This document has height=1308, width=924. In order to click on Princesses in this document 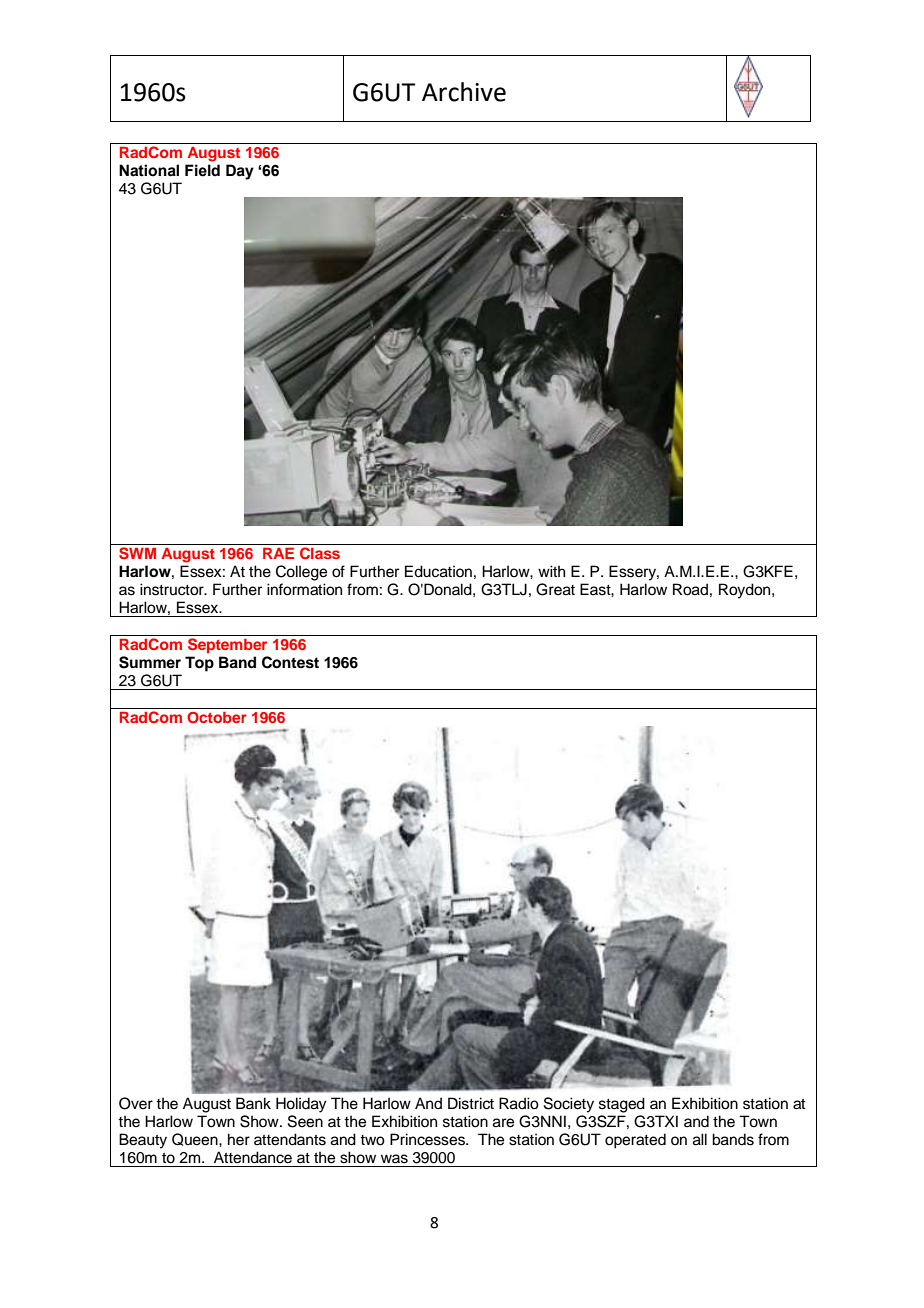, I will do `click(428, 1139)`.
